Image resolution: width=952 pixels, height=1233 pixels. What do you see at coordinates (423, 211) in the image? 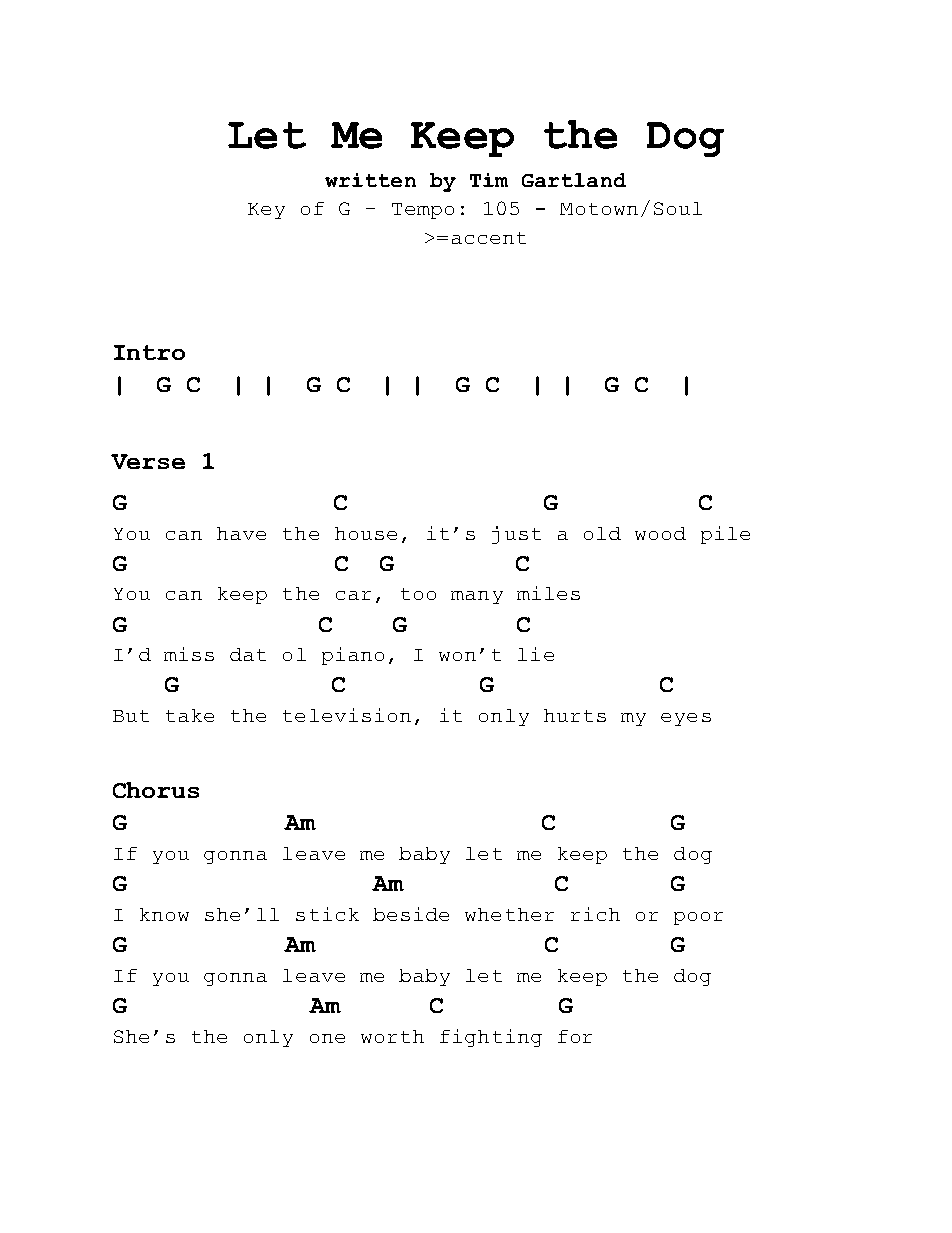
I see `Tempo` at bounding box center [423, 211].
